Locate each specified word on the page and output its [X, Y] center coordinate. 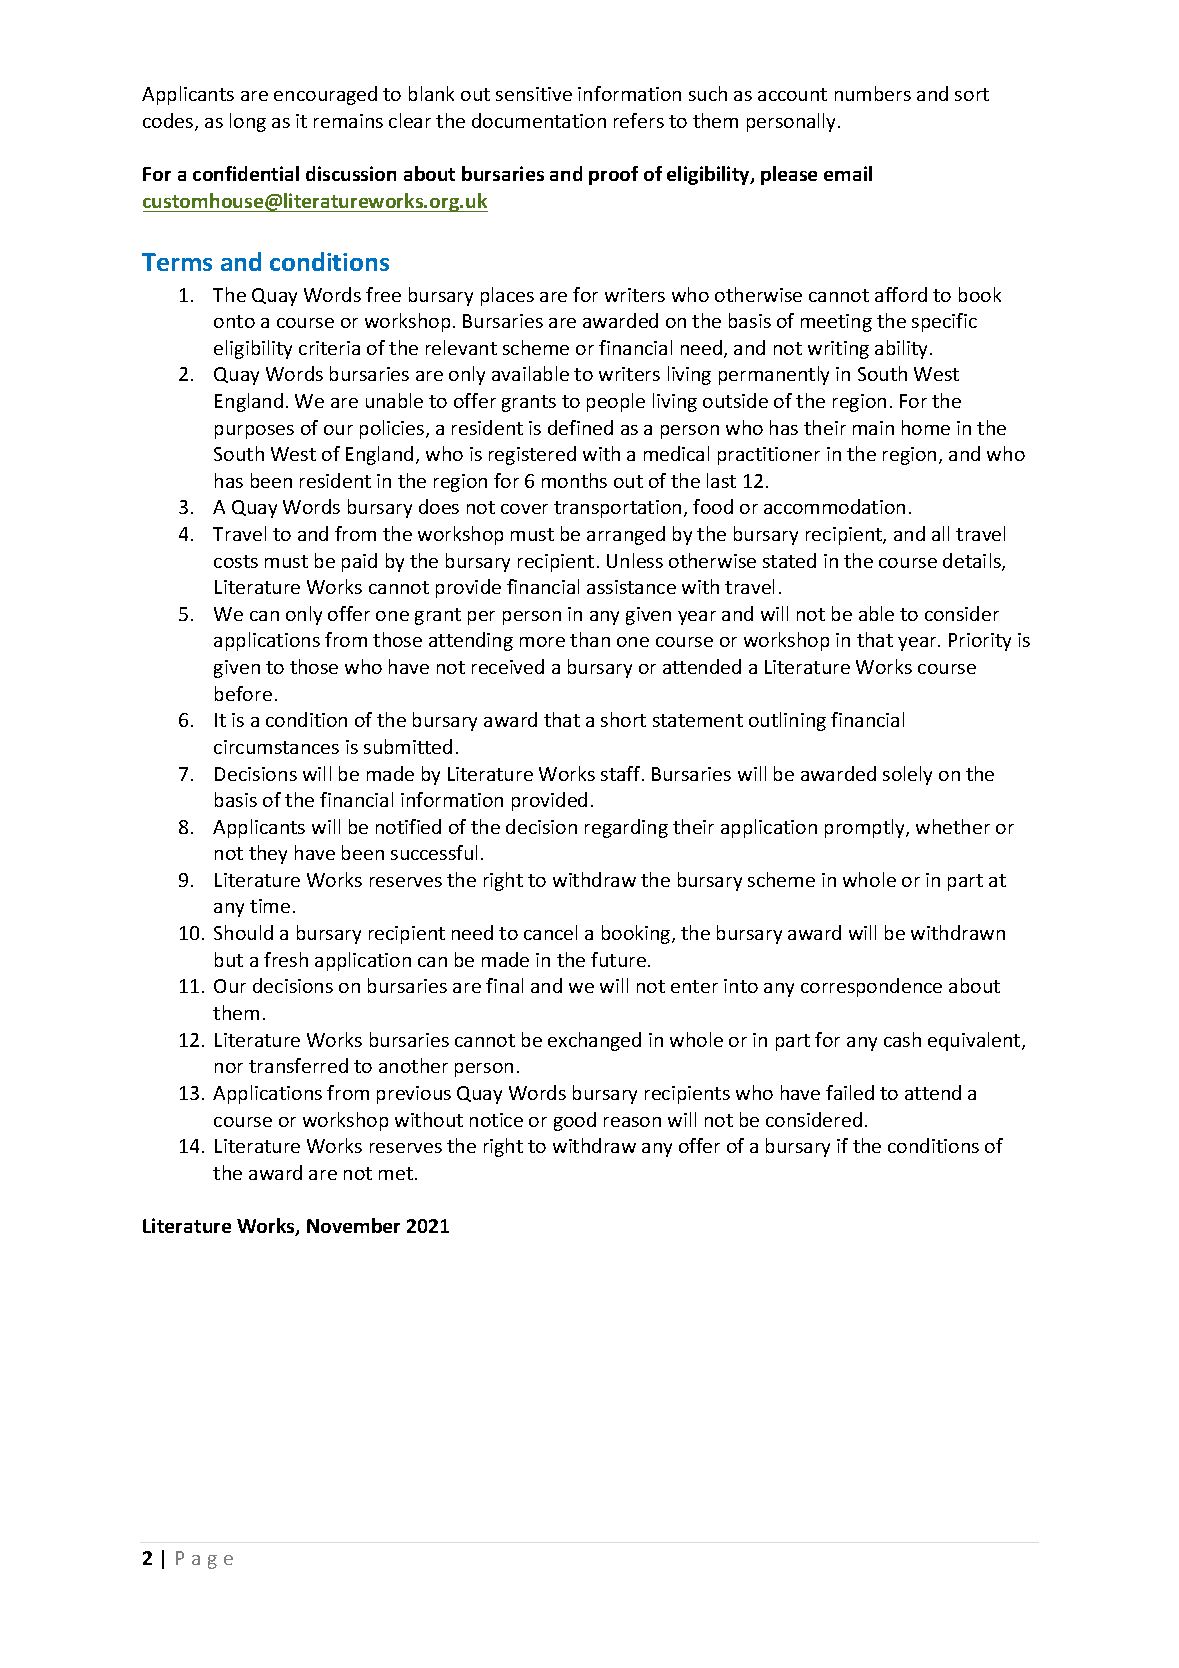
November [353, 1225]
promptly [866, 828]
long [248, 122]
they [268, 854]
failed [850, 1092]
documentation [539, 120]
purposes [254, 432]
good [575, 1121]
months [574, 480]
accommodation [834, 506]
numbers [873, 93]
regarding [626, 828]
